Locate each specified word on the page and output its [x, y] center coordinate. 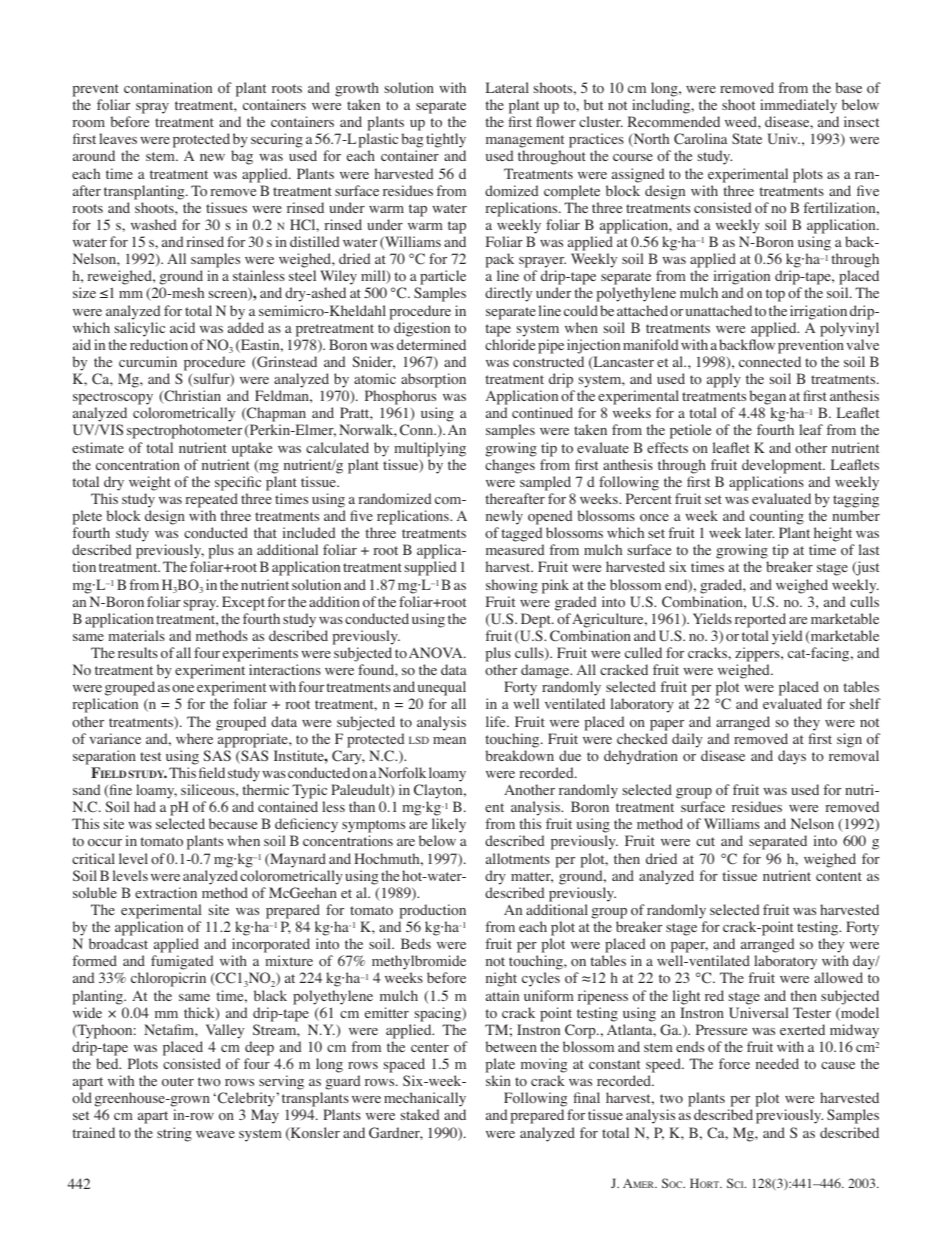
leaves [118, 138]
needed [777, 1063]
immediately [798, 106]
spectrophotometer [184, 431]
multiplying [430, 449]
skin [498, 1080]
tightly [446, 142]
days [792, 757]
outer [178, 1082]
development [783, 466]
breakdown [520, 756]
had [145, 806]
